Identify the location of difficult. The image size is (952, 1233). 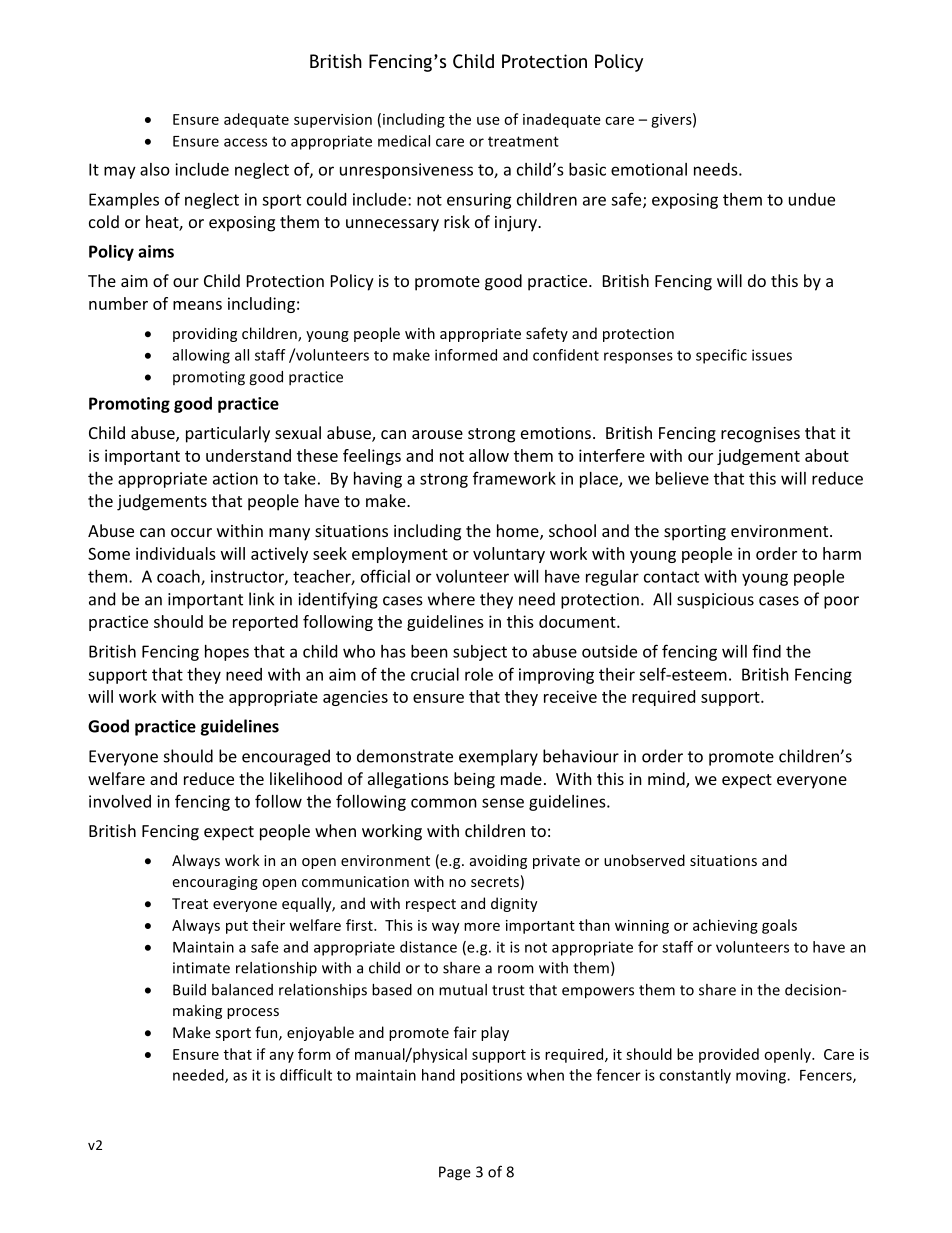
(306, 1075).
